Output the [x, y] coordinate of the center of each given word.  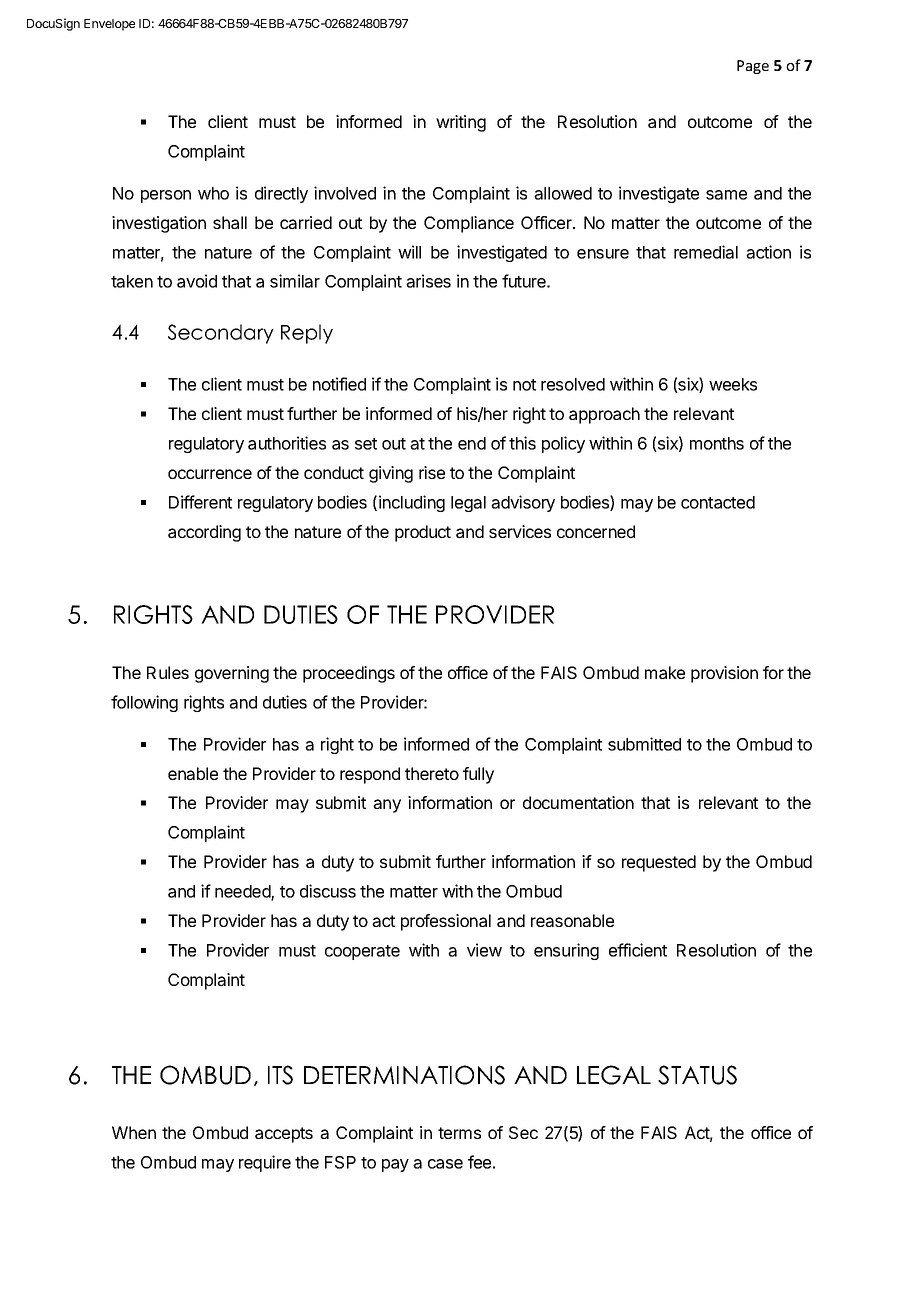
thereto [432, 773]
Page [753, 67]
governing [232, 674]
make [665, 672]
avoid [197, 281]
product [423, 533]
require [265, 1163]
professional [446, 922]
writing [461, 123]
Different [200, 502]
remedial [706, 252]
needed [243, 892]
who [213, 193]
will [409, 252]
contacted [718, 502]
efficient [638, 950]
